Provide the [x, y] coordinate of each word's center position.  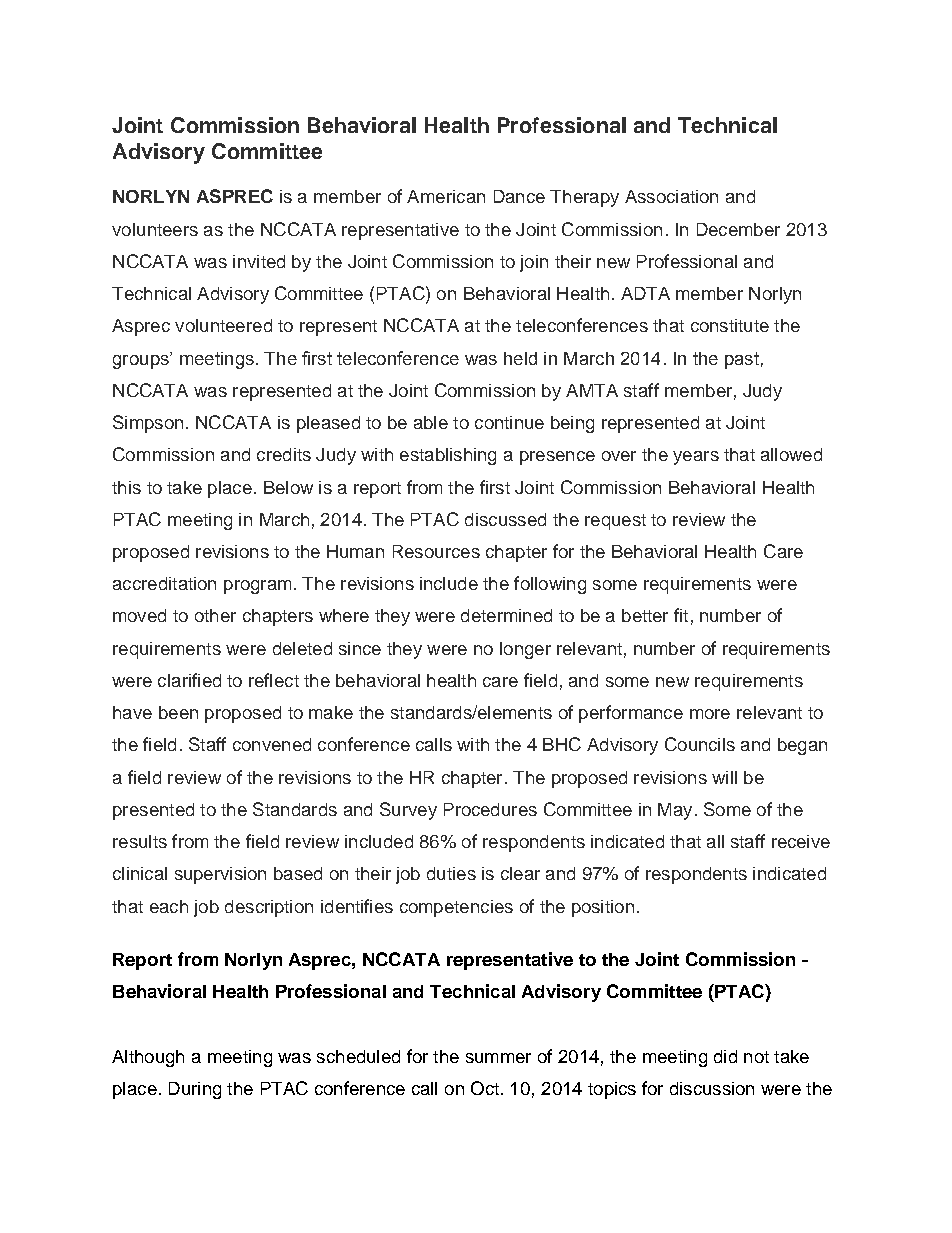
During [195, 1090]
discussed [505, 519]
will [724, 777]
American [446, 196]
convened [272, 744]
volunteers [155, 229]
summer [498, 1058]
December [738, 229]
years [696, 458]
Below [288, 487]
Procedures [490, 809]
